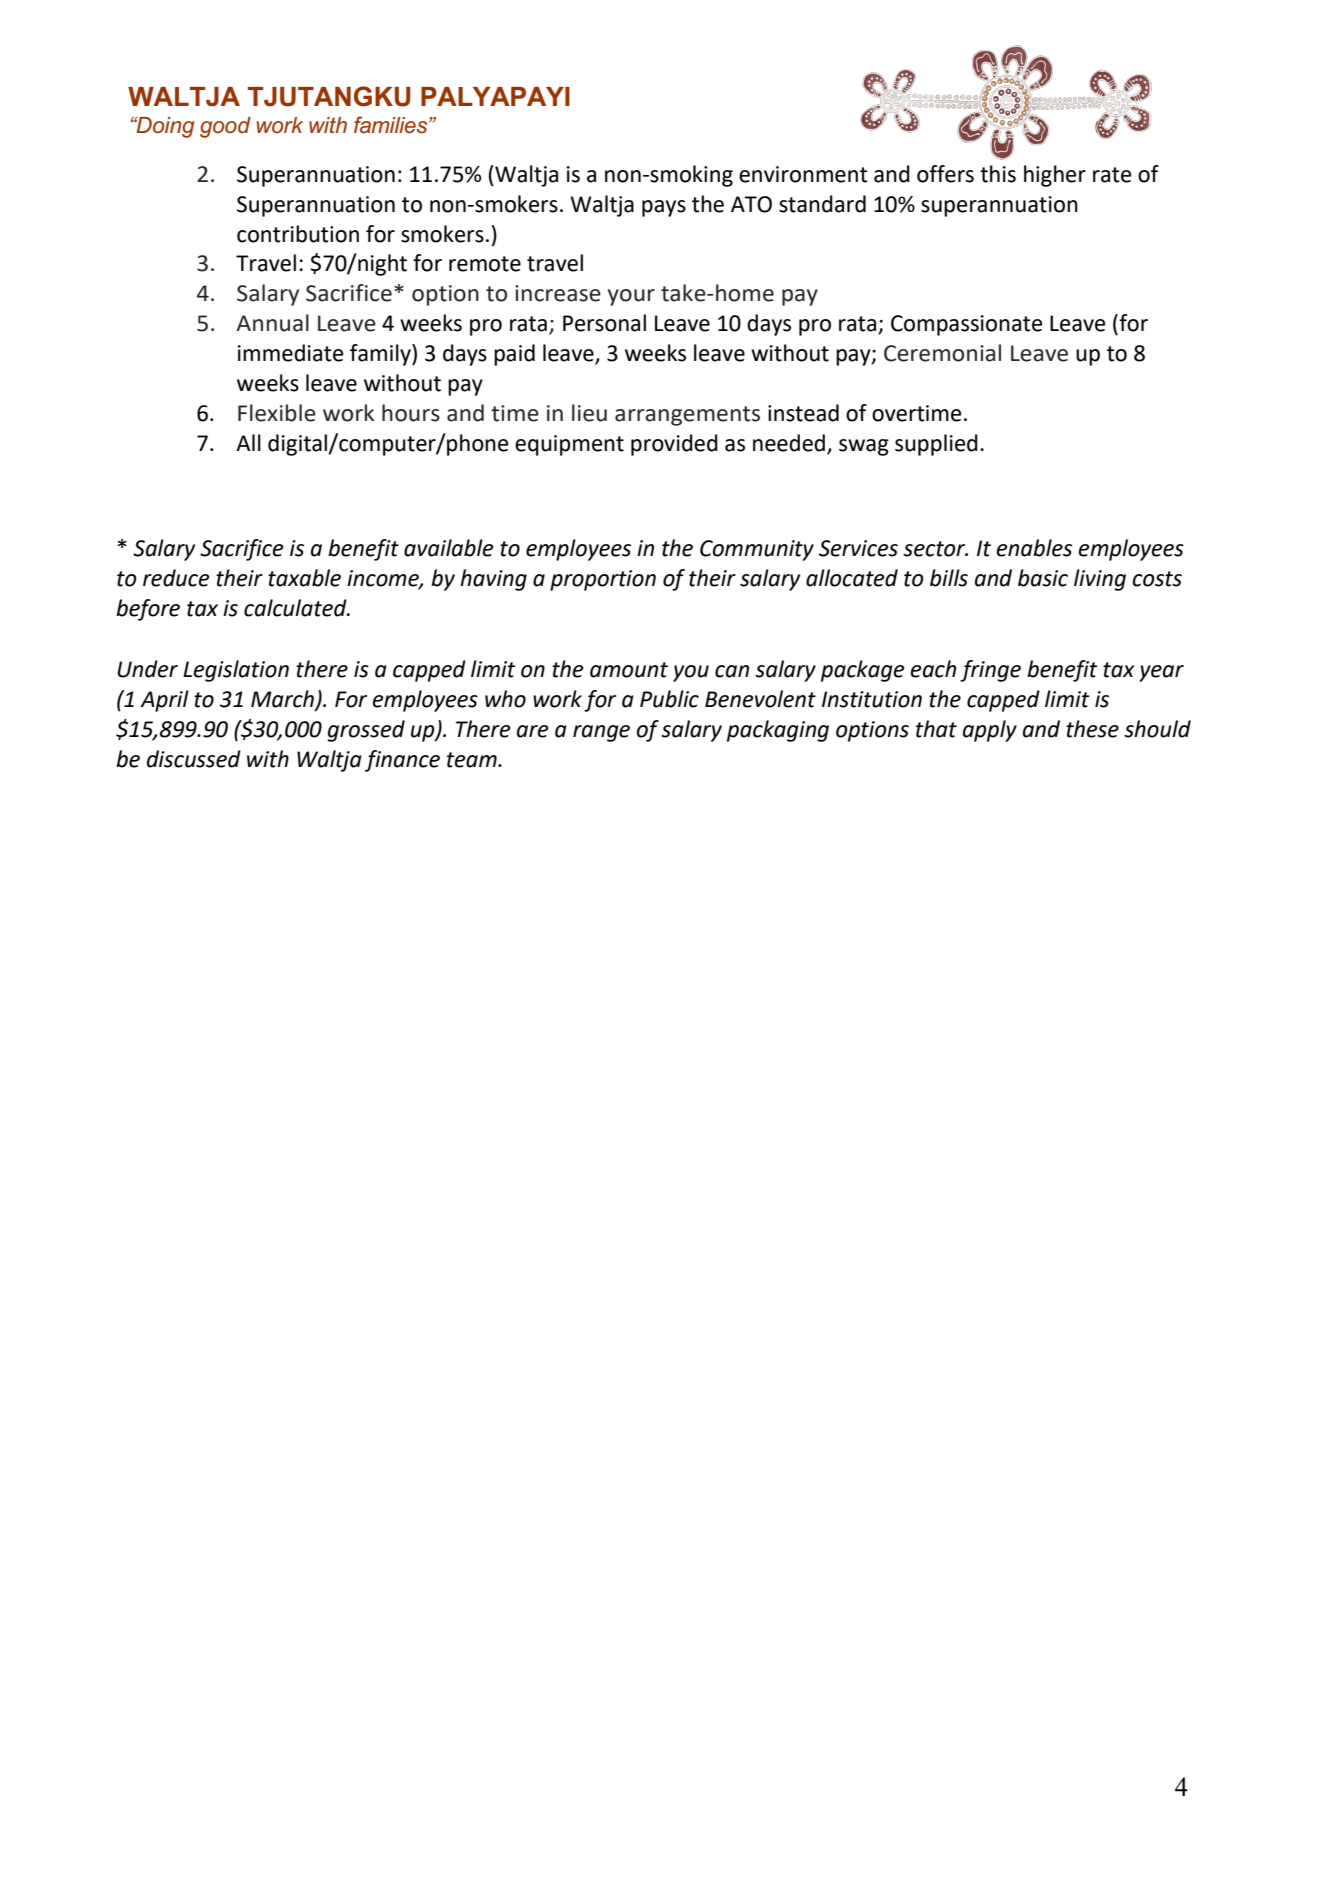 Image resolution: width=1328 pixels, height=1878 pixels. I want to click on environment, so click(803, 174).
